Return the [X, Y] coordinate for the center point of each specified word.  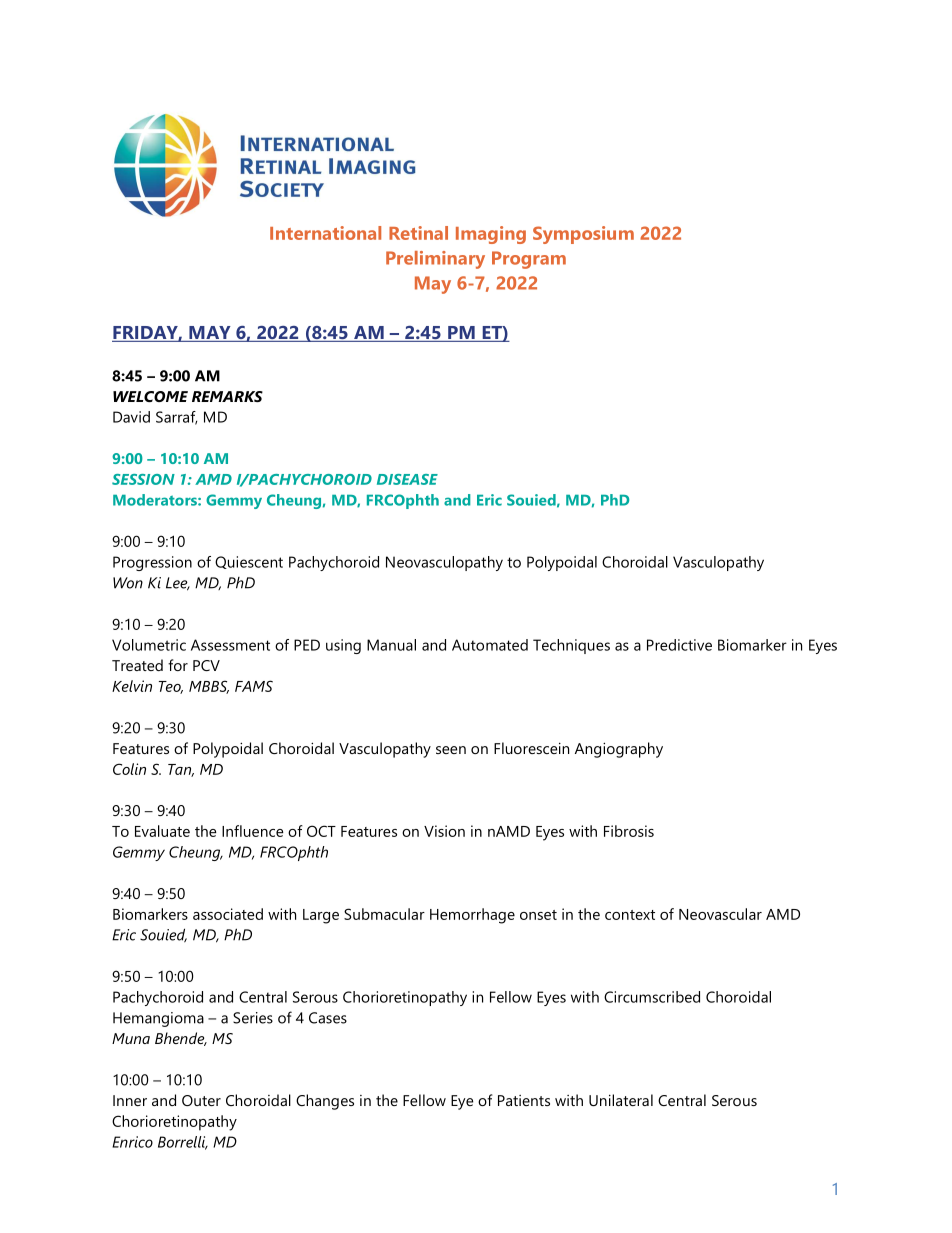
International [325, 233]
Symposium [583, 235]
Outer [201, 1100]
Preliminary [435, 260]
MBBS [209, 687]
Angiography [619, 750]
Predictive [679, 645]
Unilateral [621, 1100]
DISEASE [407, 479]
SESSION [143, 479]
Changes [325, 1102]
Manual [391, 645]
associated [228, 914]
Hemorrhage [472, 916]
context [630, 915]
